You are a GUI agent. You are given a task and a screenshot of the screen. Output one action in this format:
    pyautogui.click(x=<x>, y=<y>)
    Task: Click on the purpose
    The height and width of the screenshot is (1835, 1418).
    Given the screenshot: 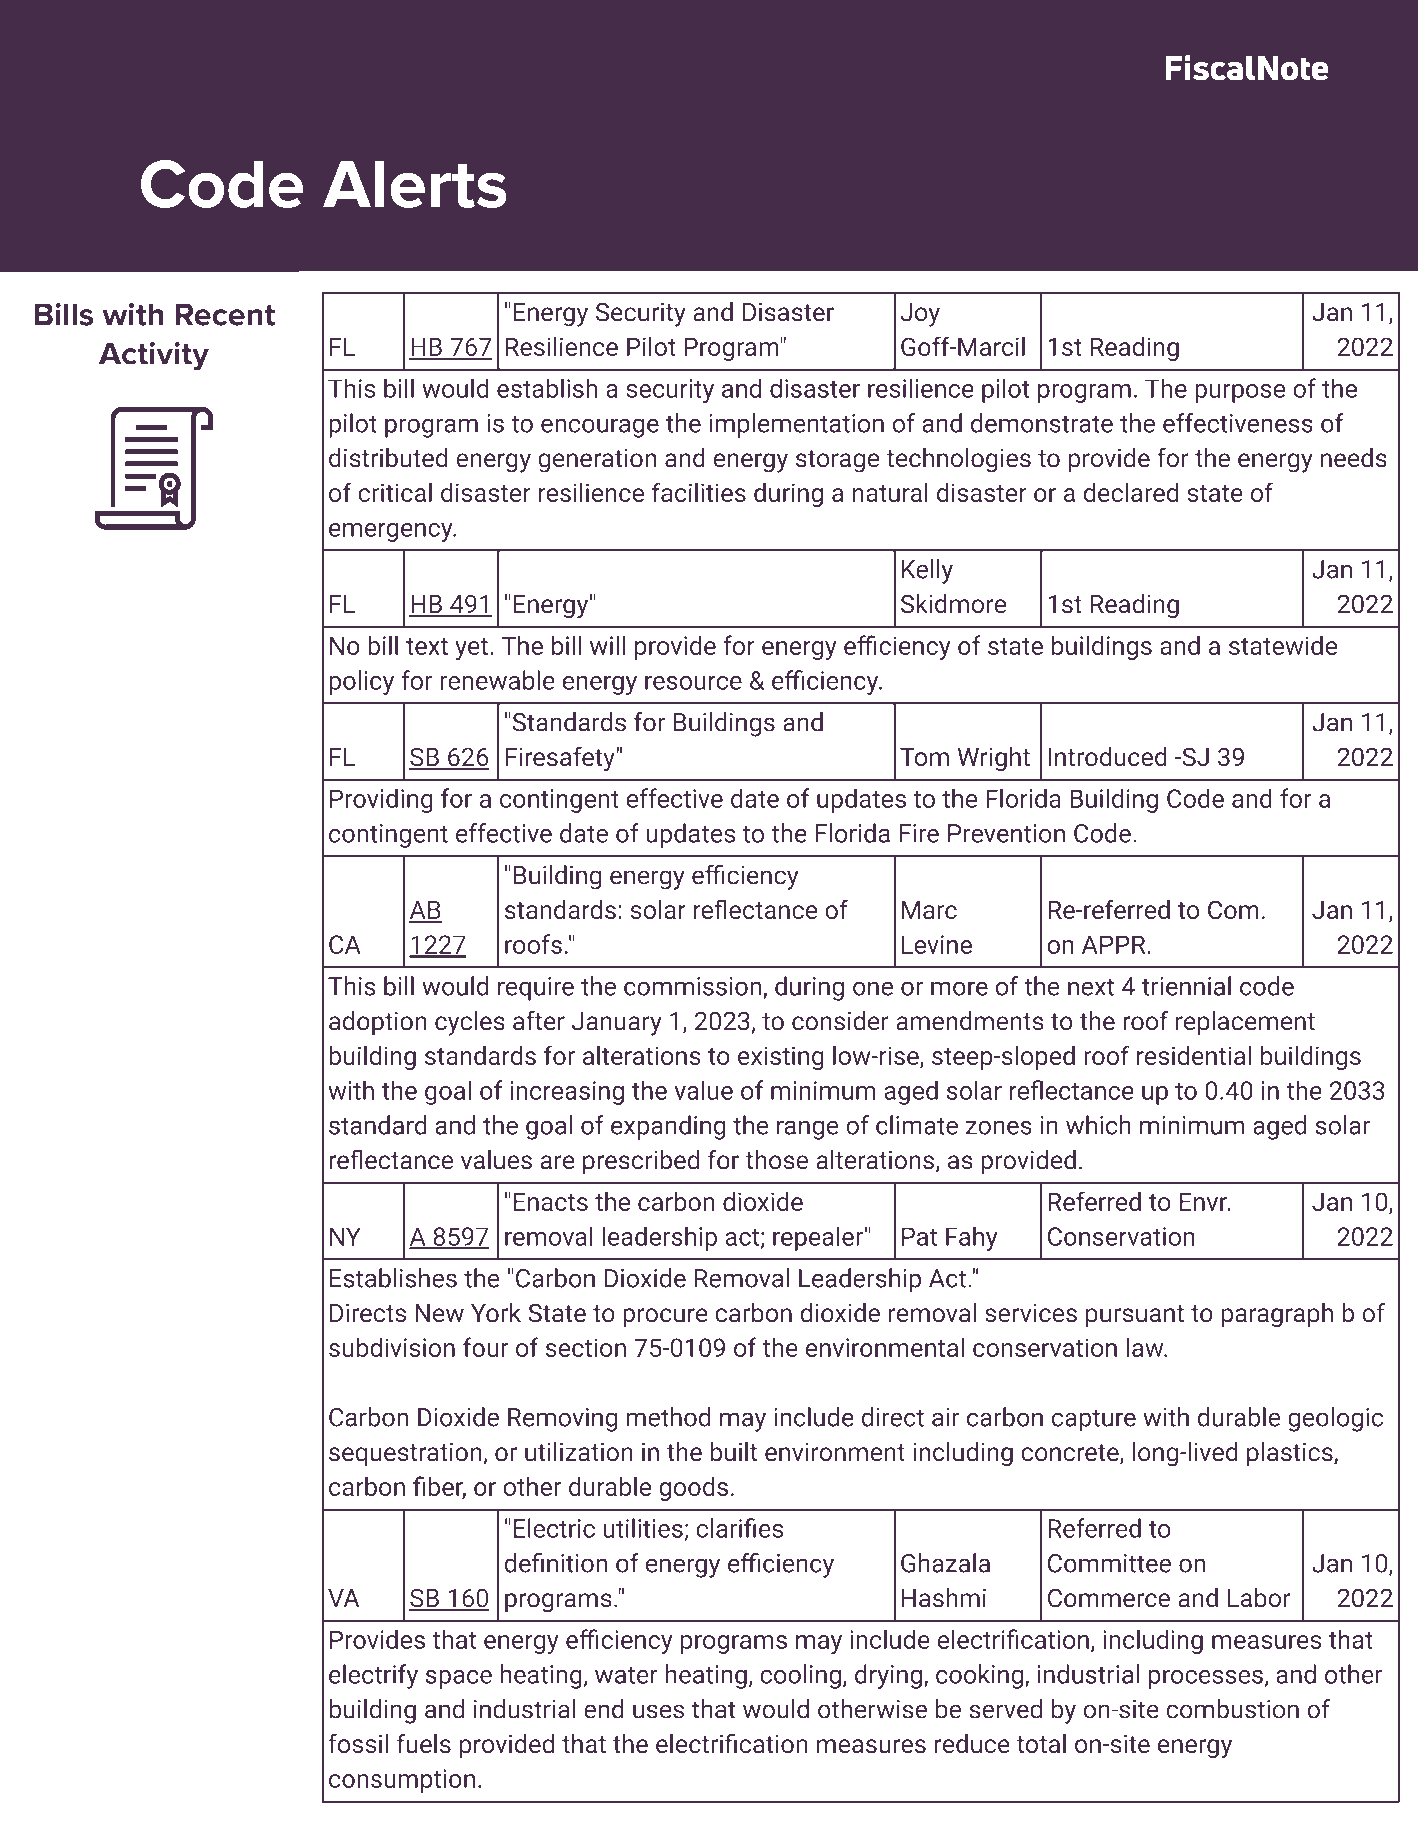 What is the action you would take?
    pyautogui.click(x=1240, y=393)
